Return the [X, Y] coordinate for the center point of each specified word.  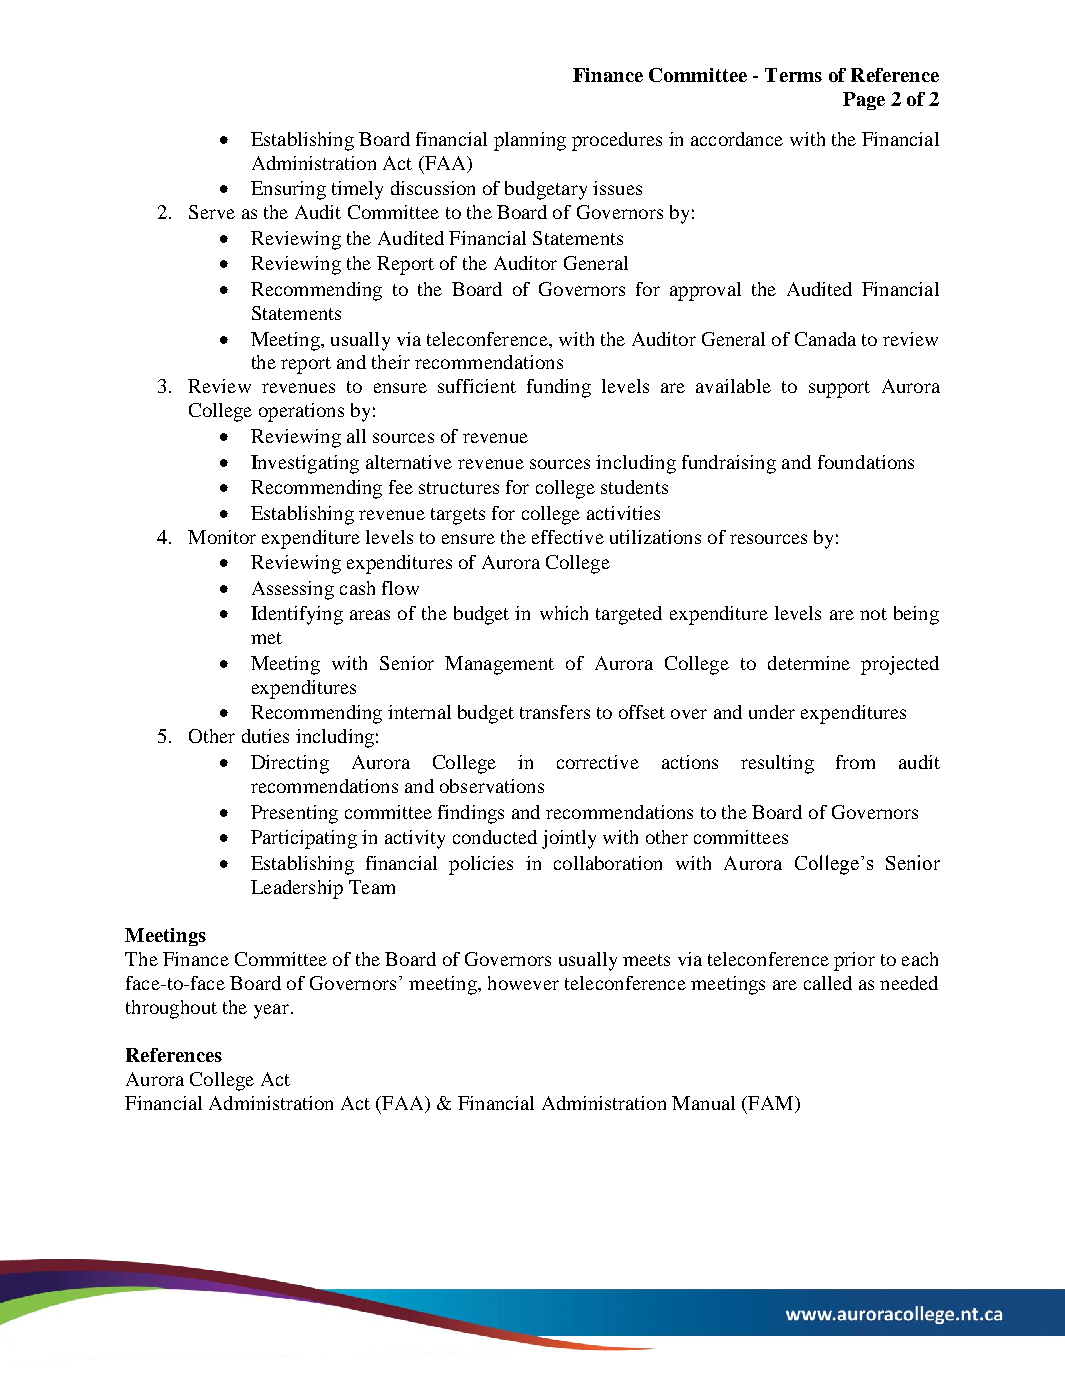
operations [301, 412]
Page [864, 101]
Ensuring [288, 190]
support [839, 389]
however [523, 983]
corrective [598, 762]
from [855, 762]
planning [530, 141]
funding [559, 388]
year [271, 1011]
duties [265, 736]
